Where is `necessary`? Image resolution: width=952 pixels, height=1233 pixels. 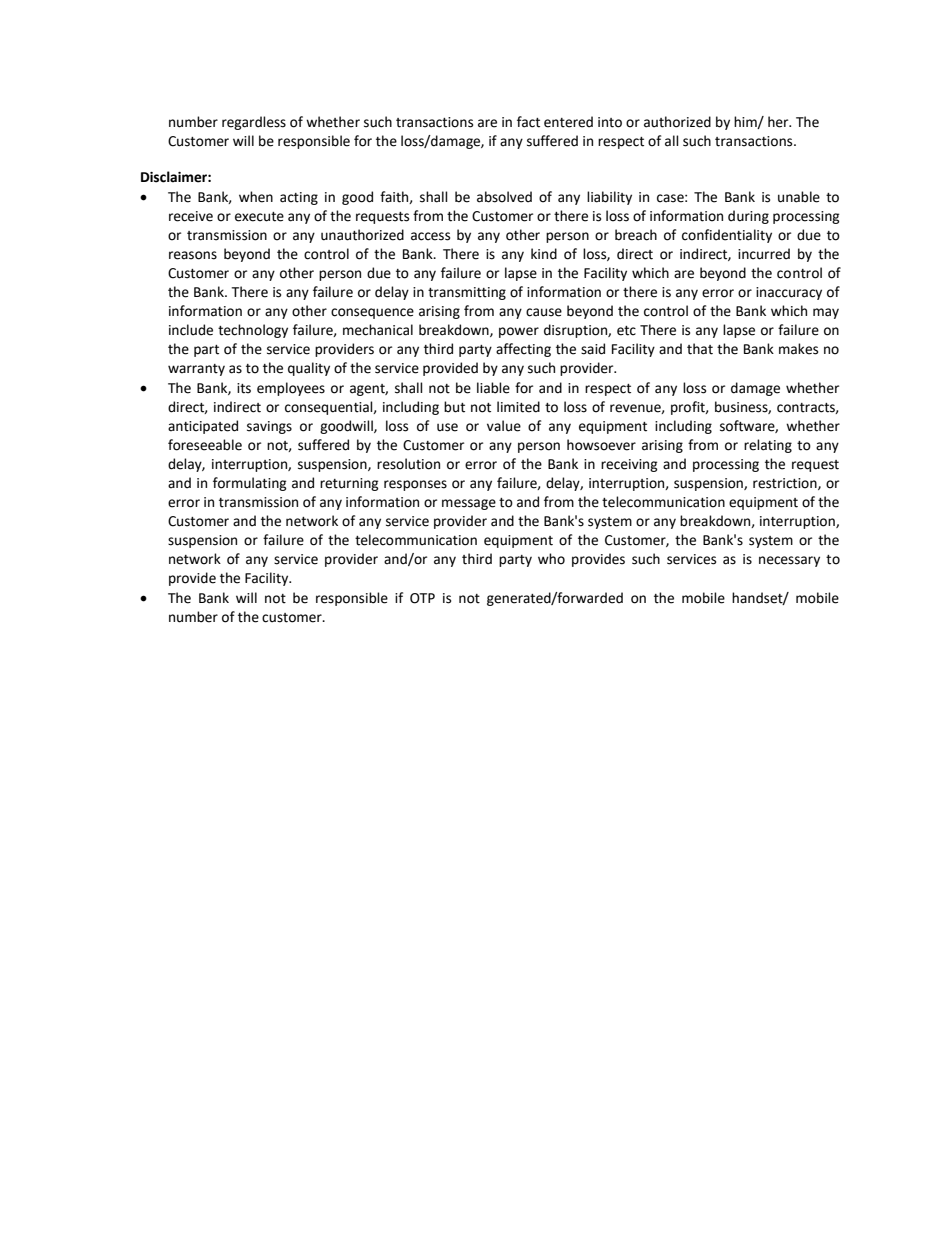 necessary is located at coordinates (789, 561).
